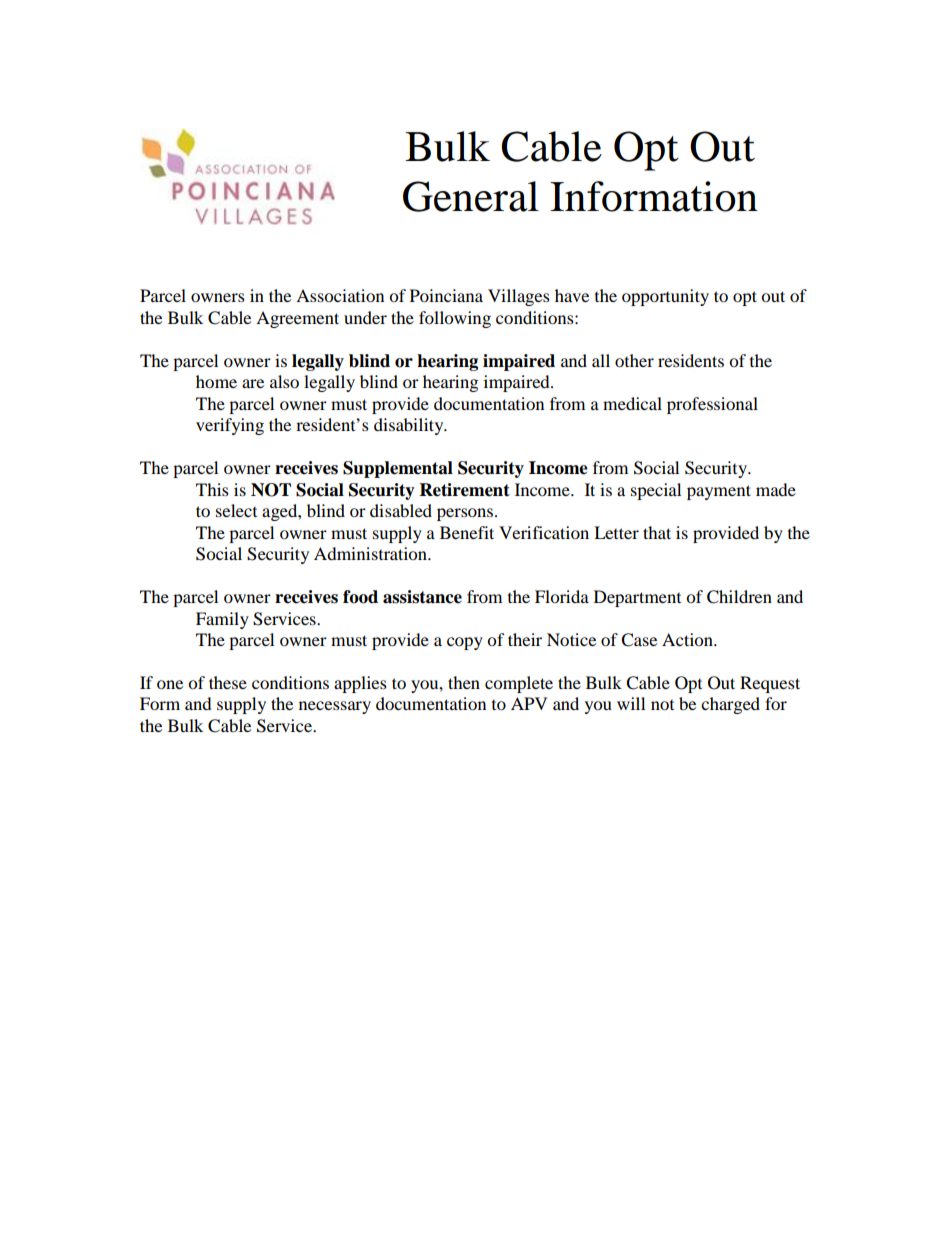 The image size is (952, 1233). Describe the element at coordinates (657, 532) in the image. I see `that` at that location.
